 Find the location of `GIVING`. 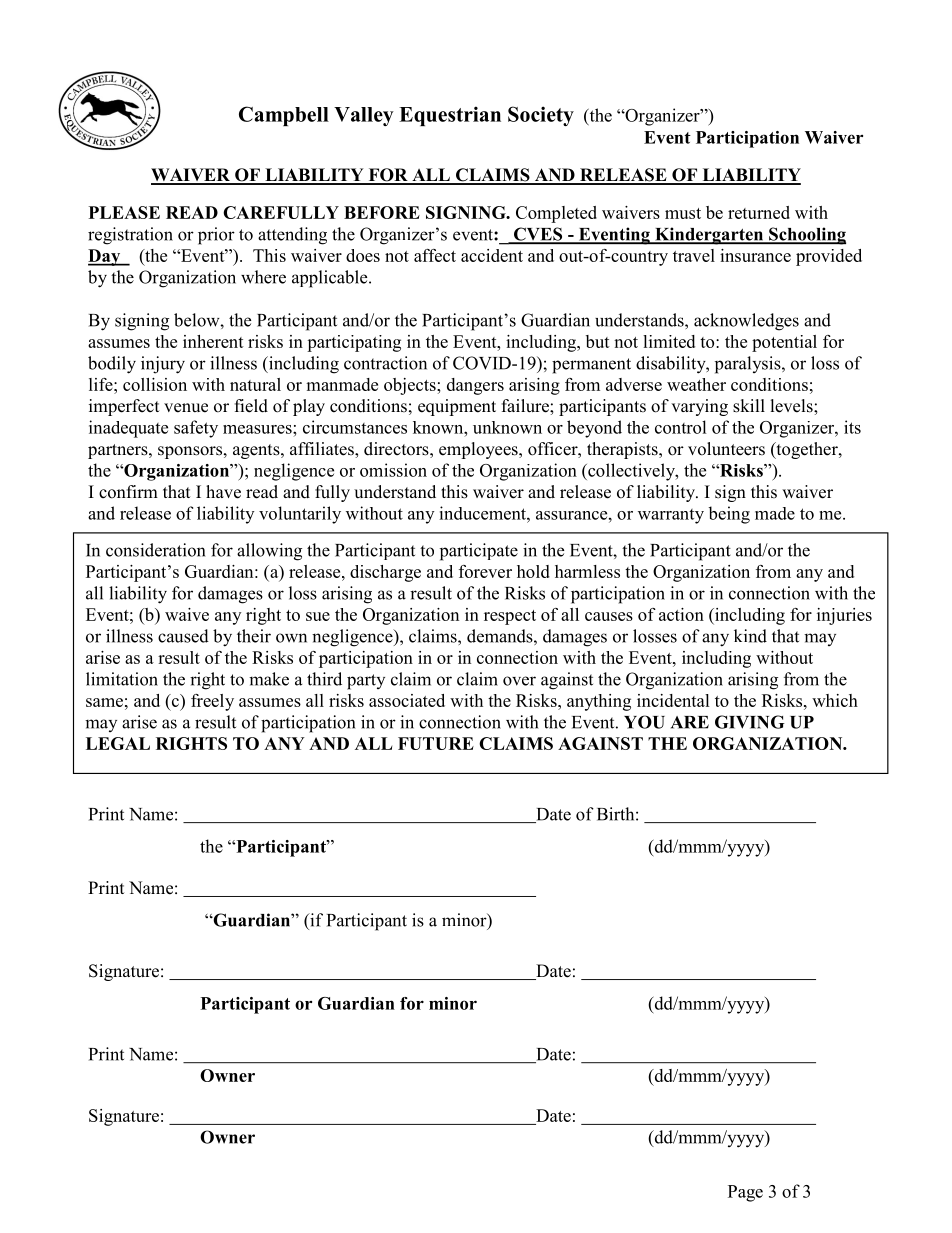

GIVING is located at coordinates (750, 722).
